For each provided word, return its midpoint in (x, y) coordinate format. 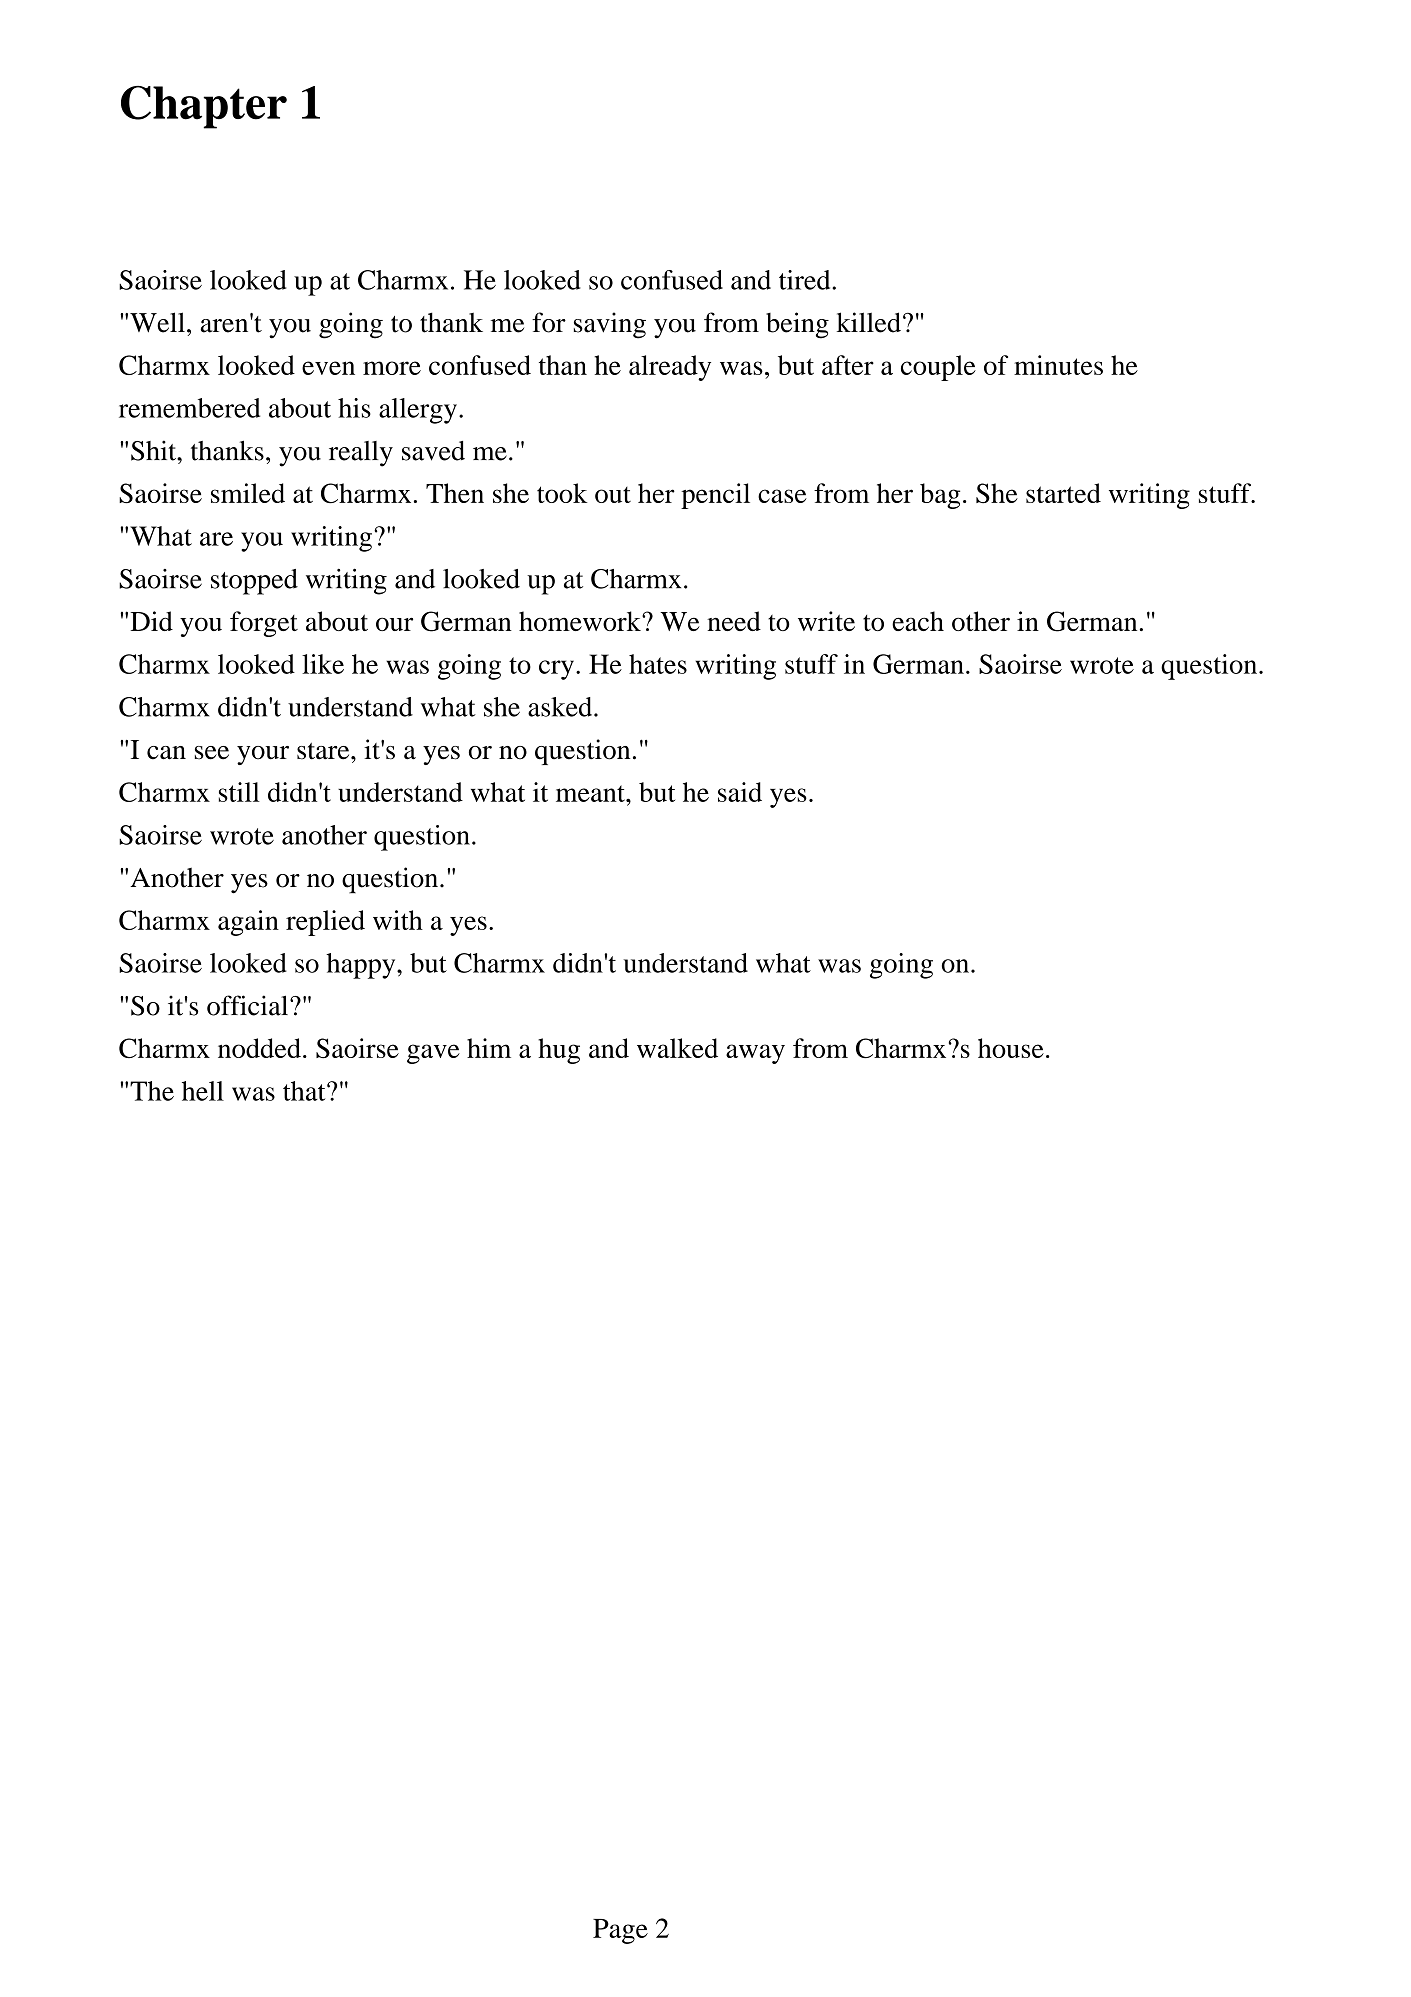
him (489, 1048)
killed (869, 322)
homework (581, 621)
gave (433, 1054)
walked (677, 1048)
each (918, 621)
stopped (254, 582)
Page (620, 1931)
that (305, 1091)
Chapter (204, 107)
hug (559, 1051)
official (249, 1005)
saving (610, 325)
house (1011, 1048)
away (755, 1054)
